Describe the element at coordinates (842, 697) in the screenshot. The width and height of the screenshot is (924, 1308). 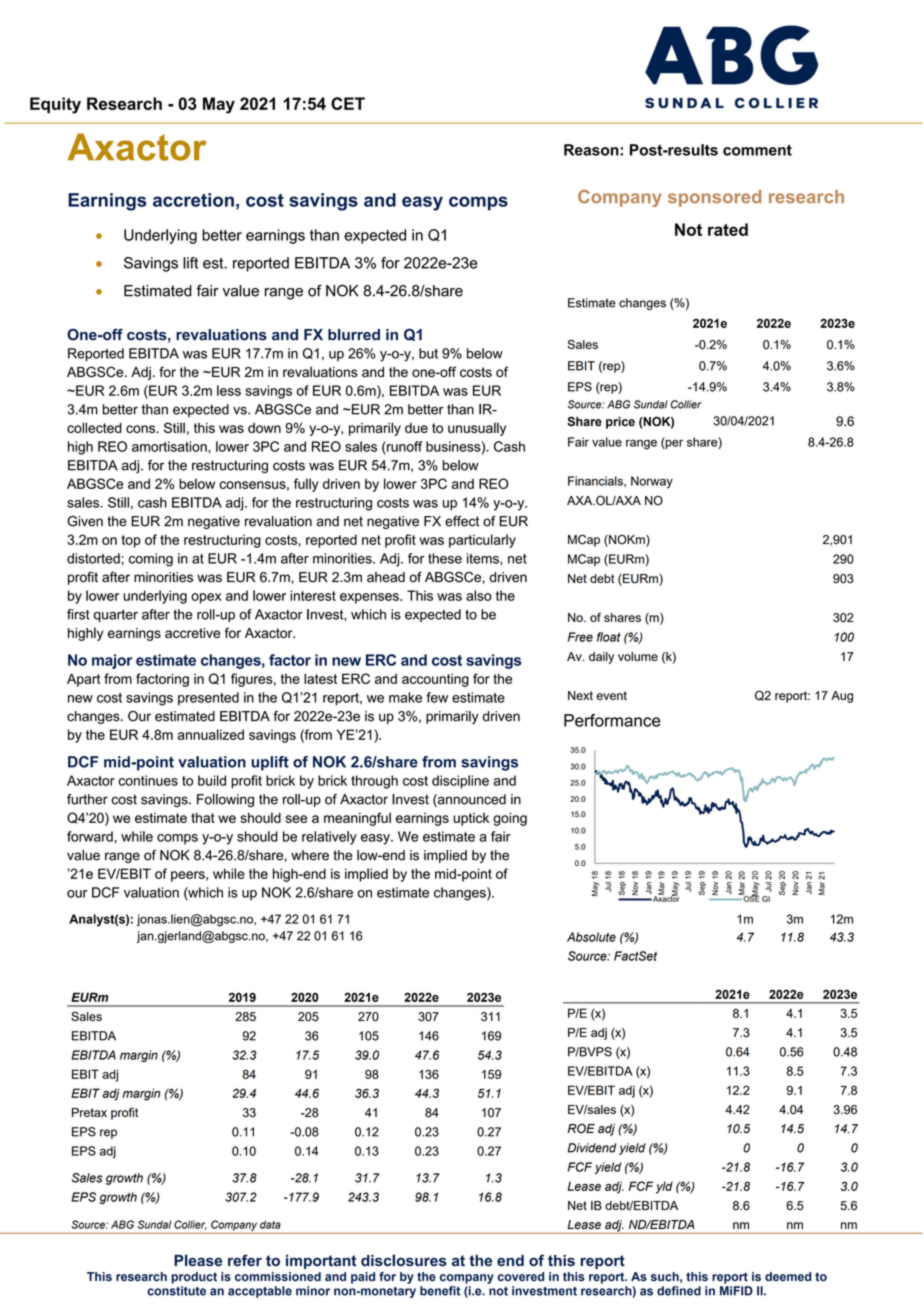
I see `Aug` at that location.
